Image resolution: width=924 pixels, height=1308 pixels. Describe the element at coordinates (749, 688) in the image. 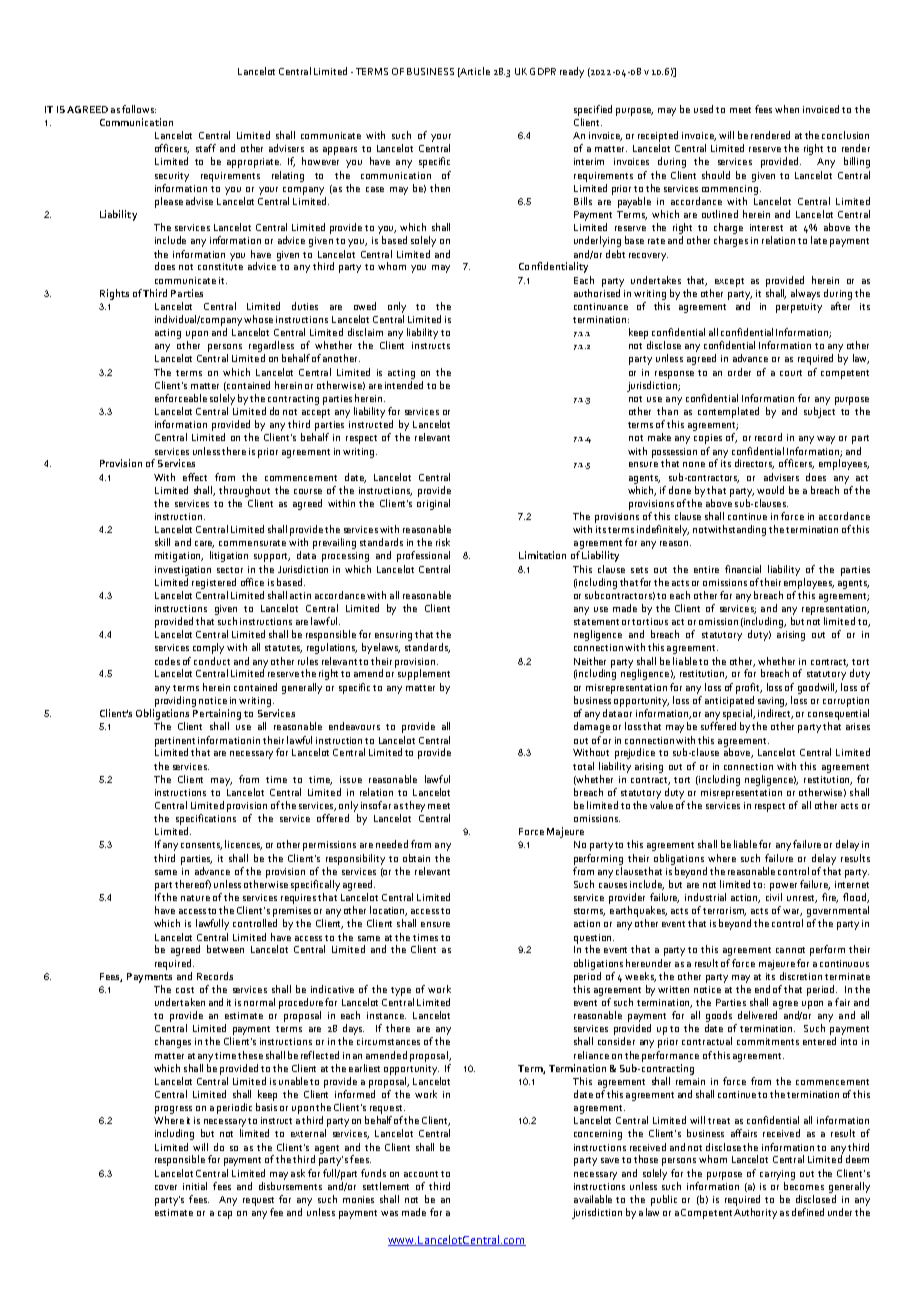

I see `profit` at that location.
